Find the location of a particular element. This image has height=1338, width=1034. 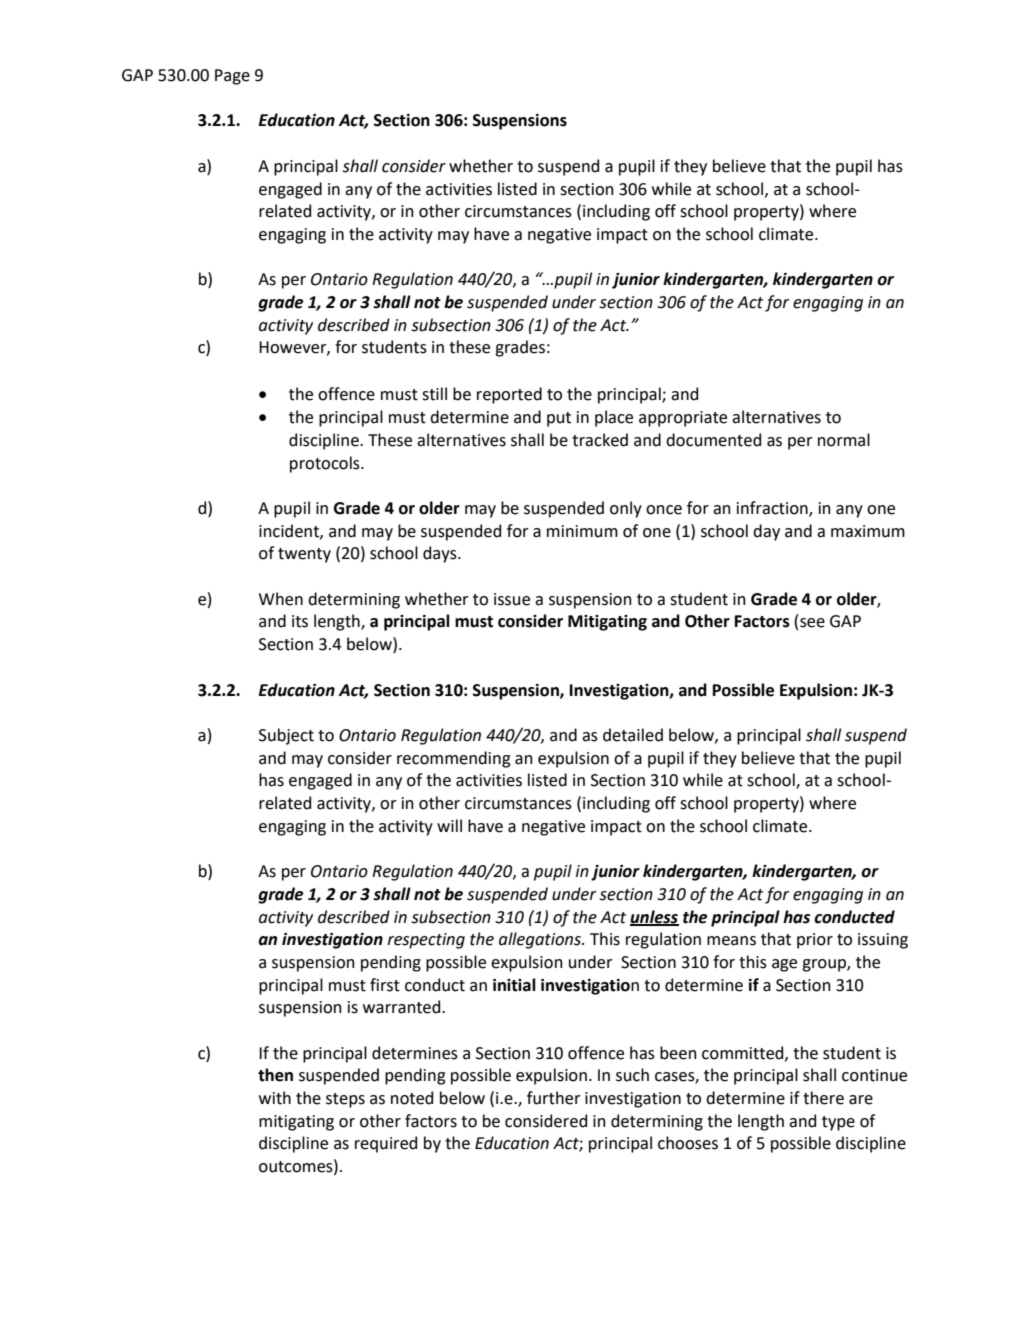

appropriate is located at coordinates (683, 419).
